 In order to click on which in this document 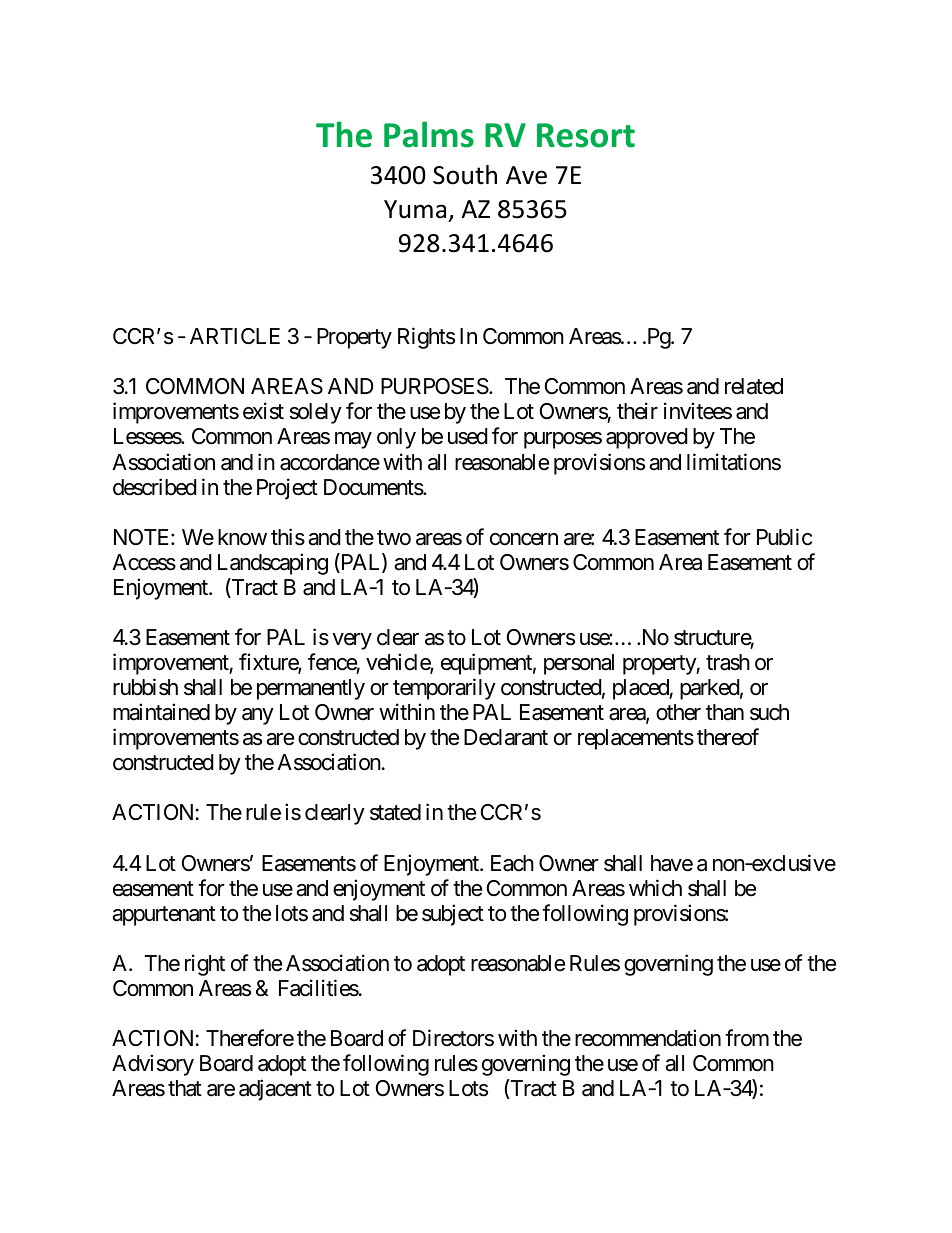, I will do `click(655, 888)`.
